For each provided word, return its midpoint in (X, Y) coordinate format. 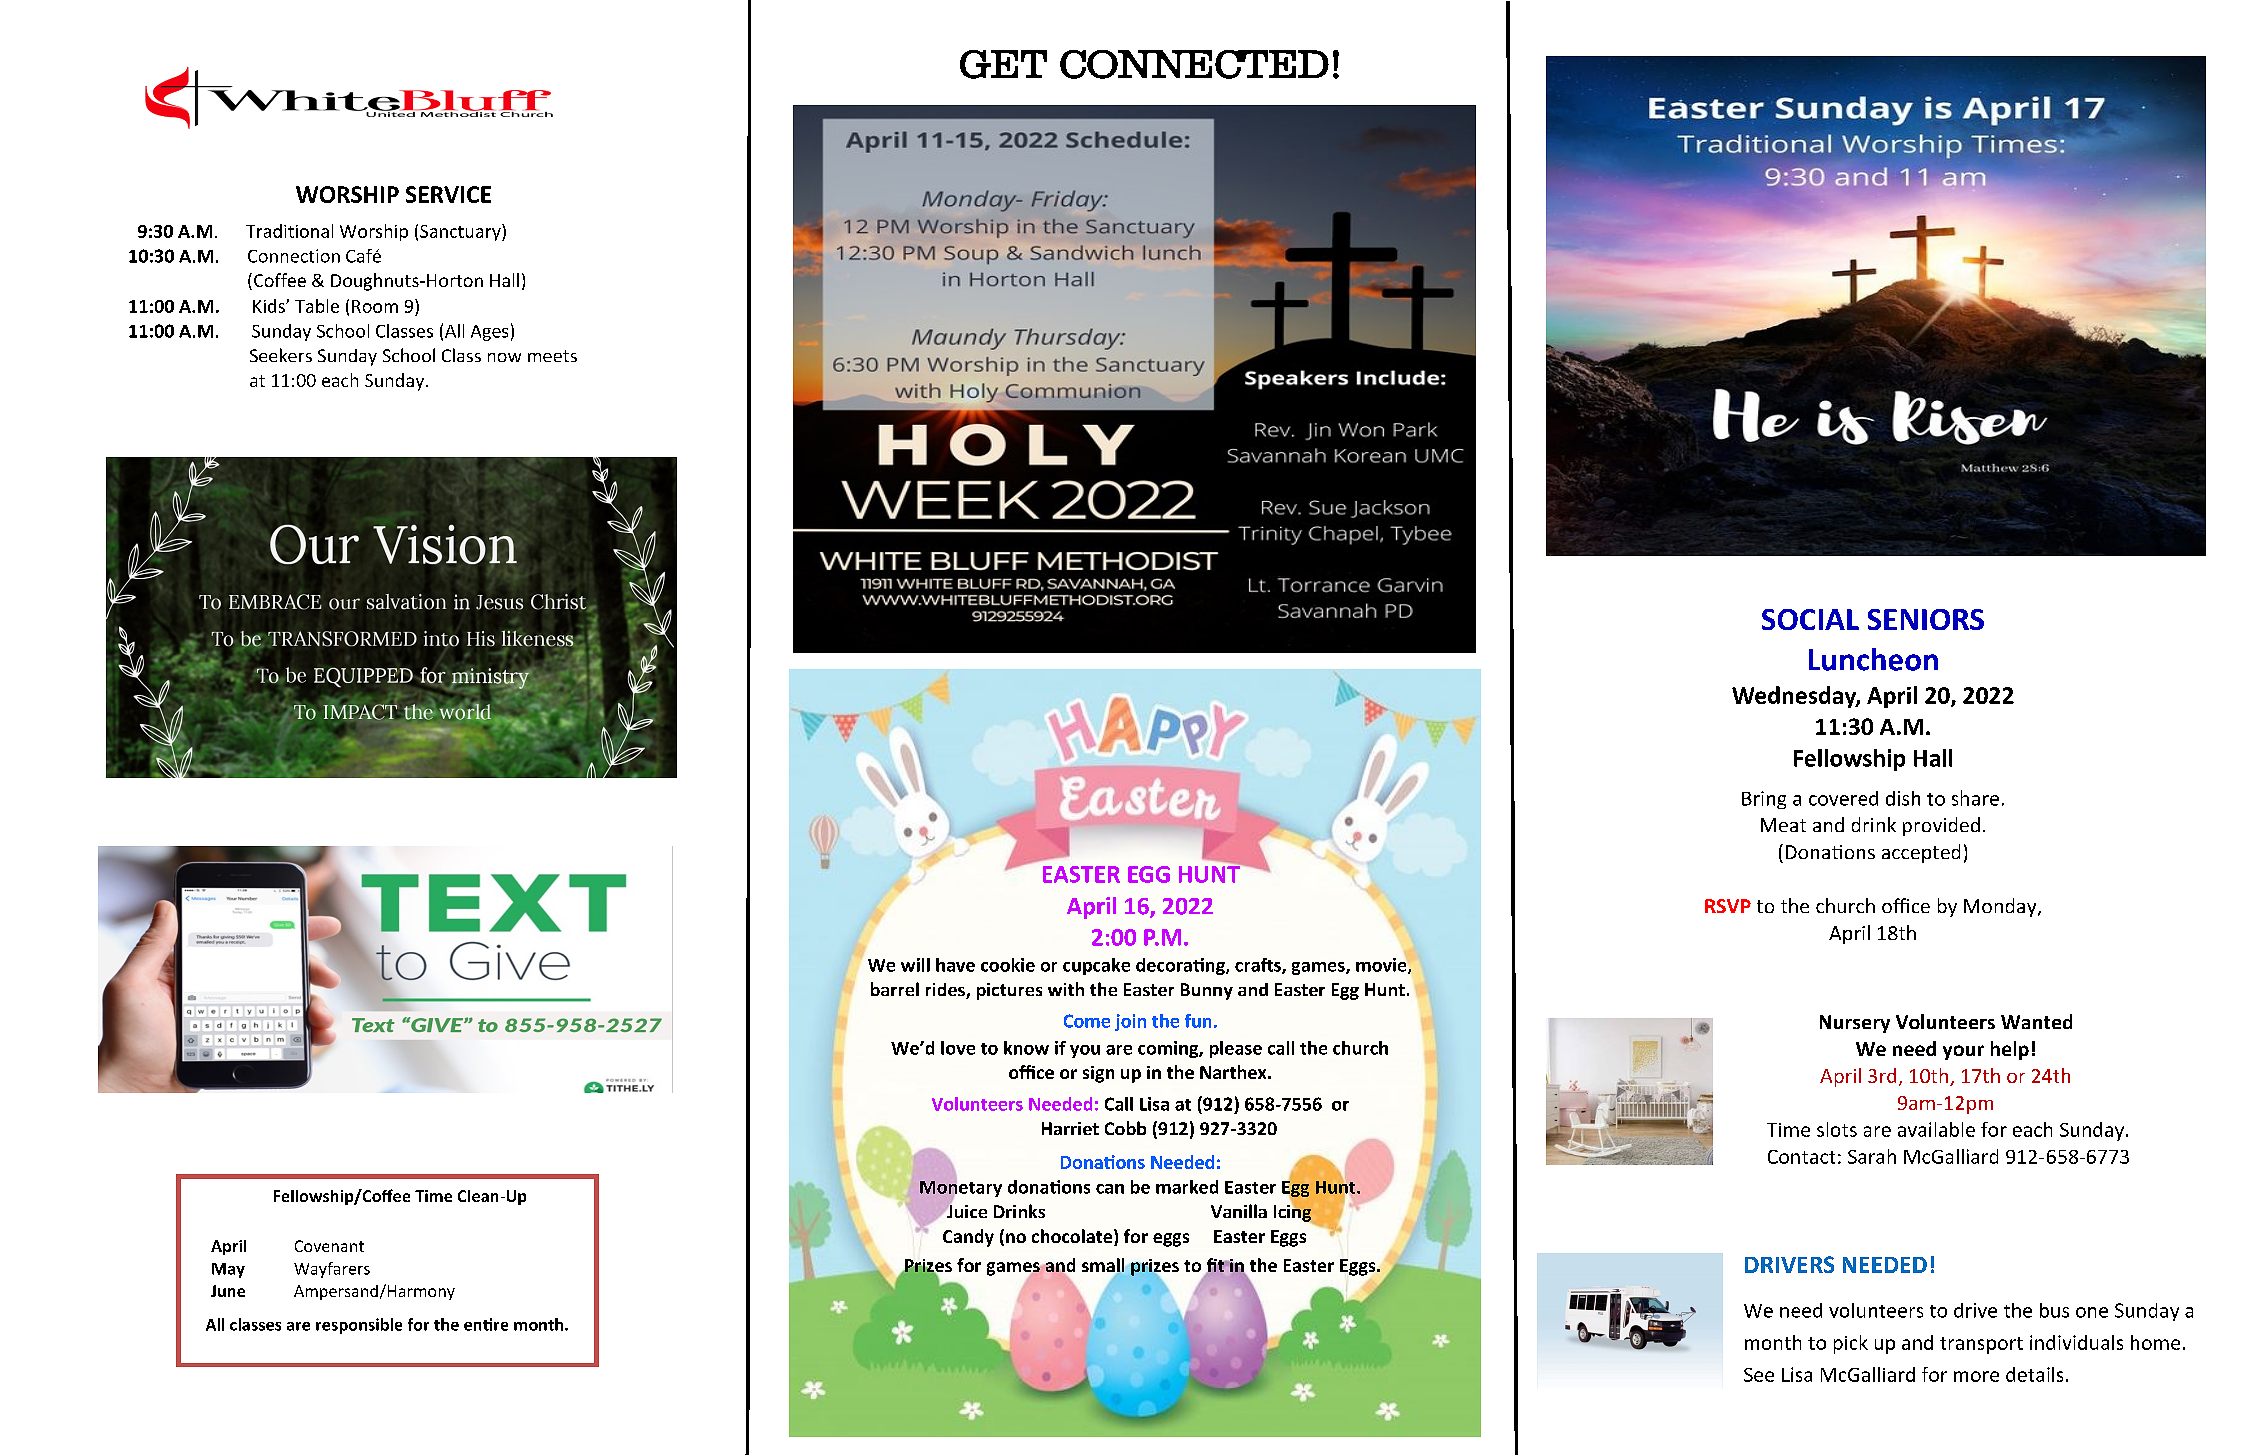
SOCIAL (1810, 619)
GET (1003, 64)
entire (486, 1324)
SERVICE (448, 194)
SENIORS (1926, 619)
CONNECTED (1194, 64)
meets (552, 356)
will (915, 965)
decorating (1181, 966)
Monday (2001, 907)
